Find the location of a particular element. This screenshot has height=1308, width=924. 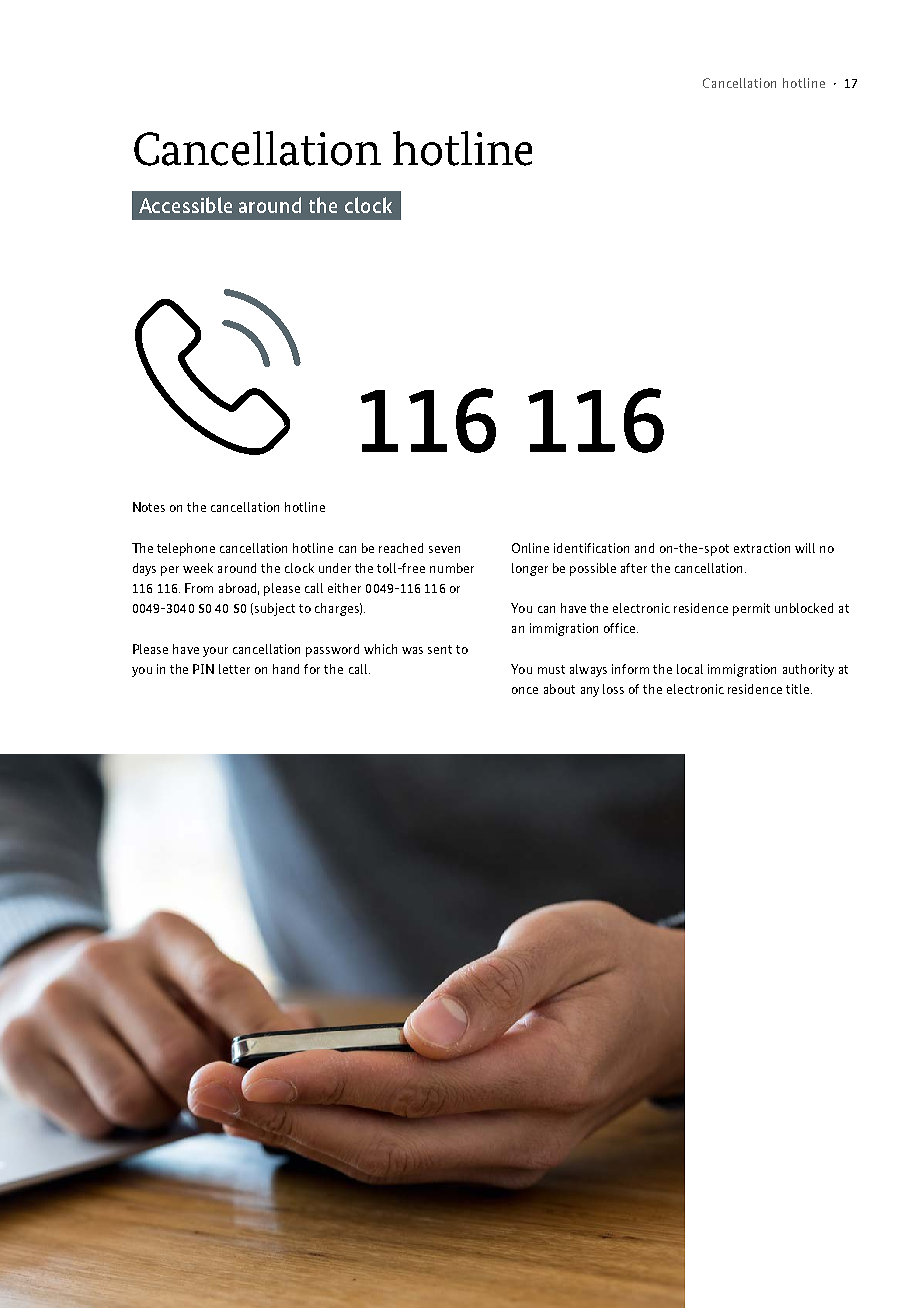

Accessible is located at coordinates (185, 205).
